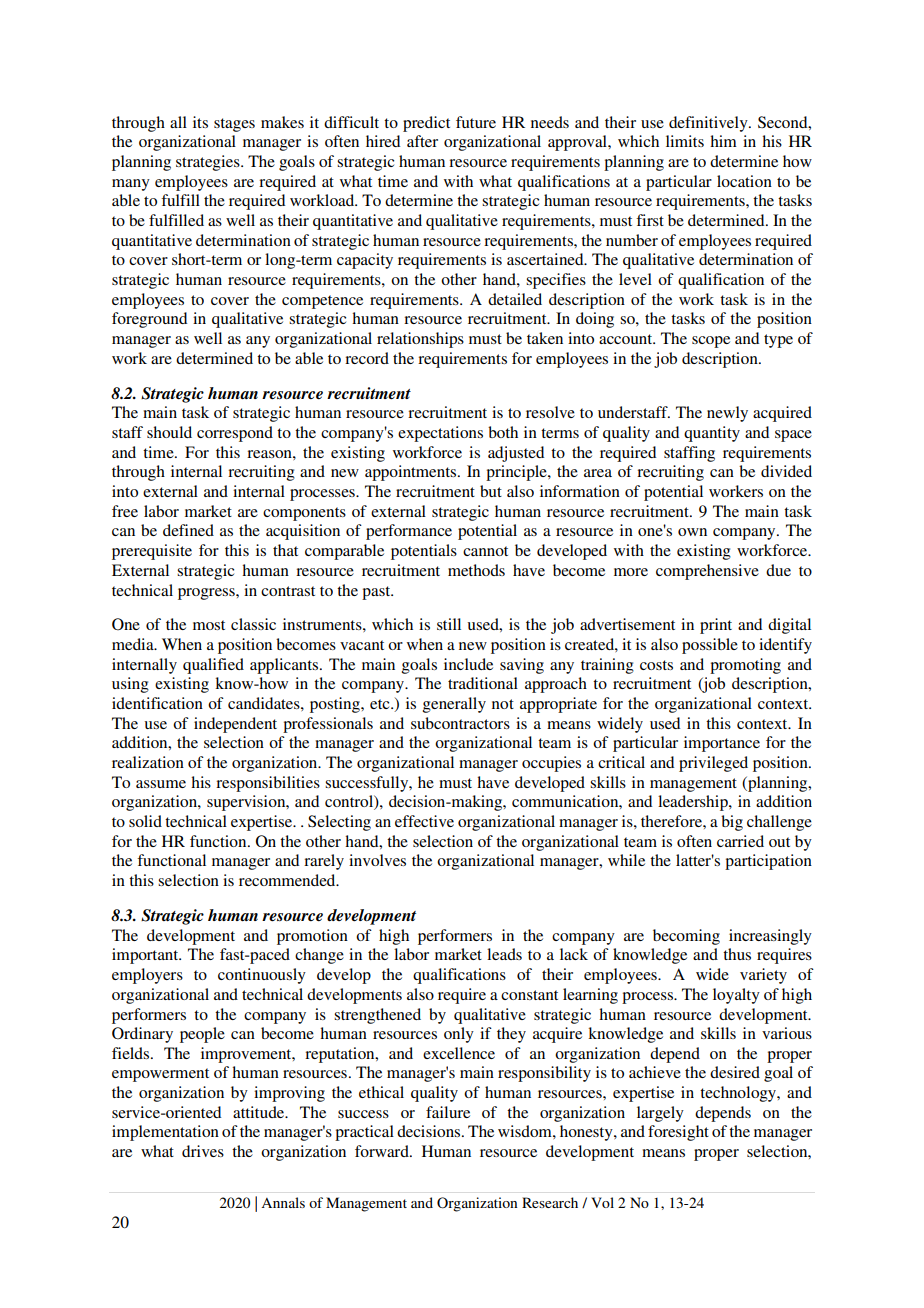  Describe the element at coordinates (207, 594) in the screenshot. I see `progress` at that location.
